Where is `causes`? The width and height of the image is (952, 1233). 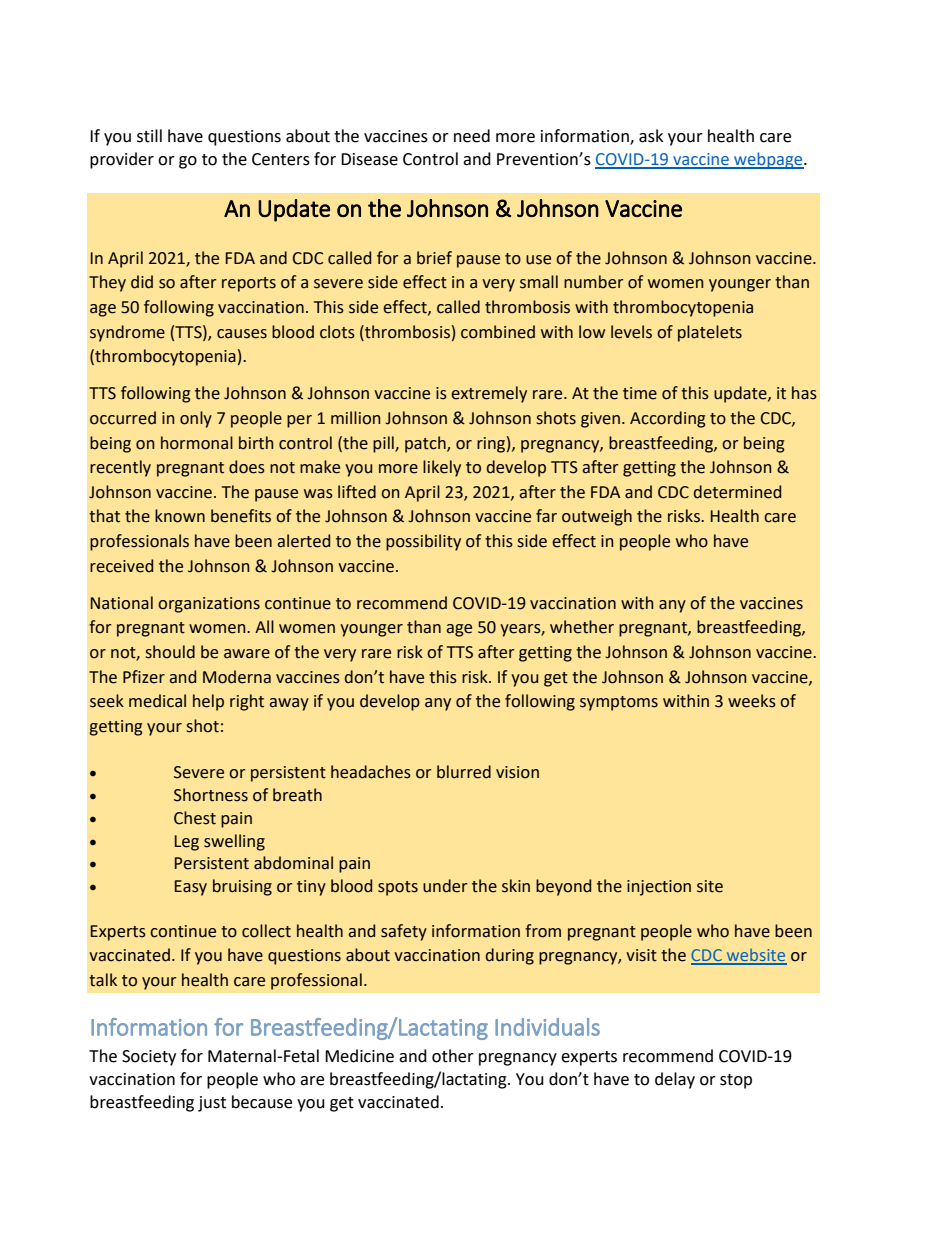 causes is located at coordinates (242, 334).
